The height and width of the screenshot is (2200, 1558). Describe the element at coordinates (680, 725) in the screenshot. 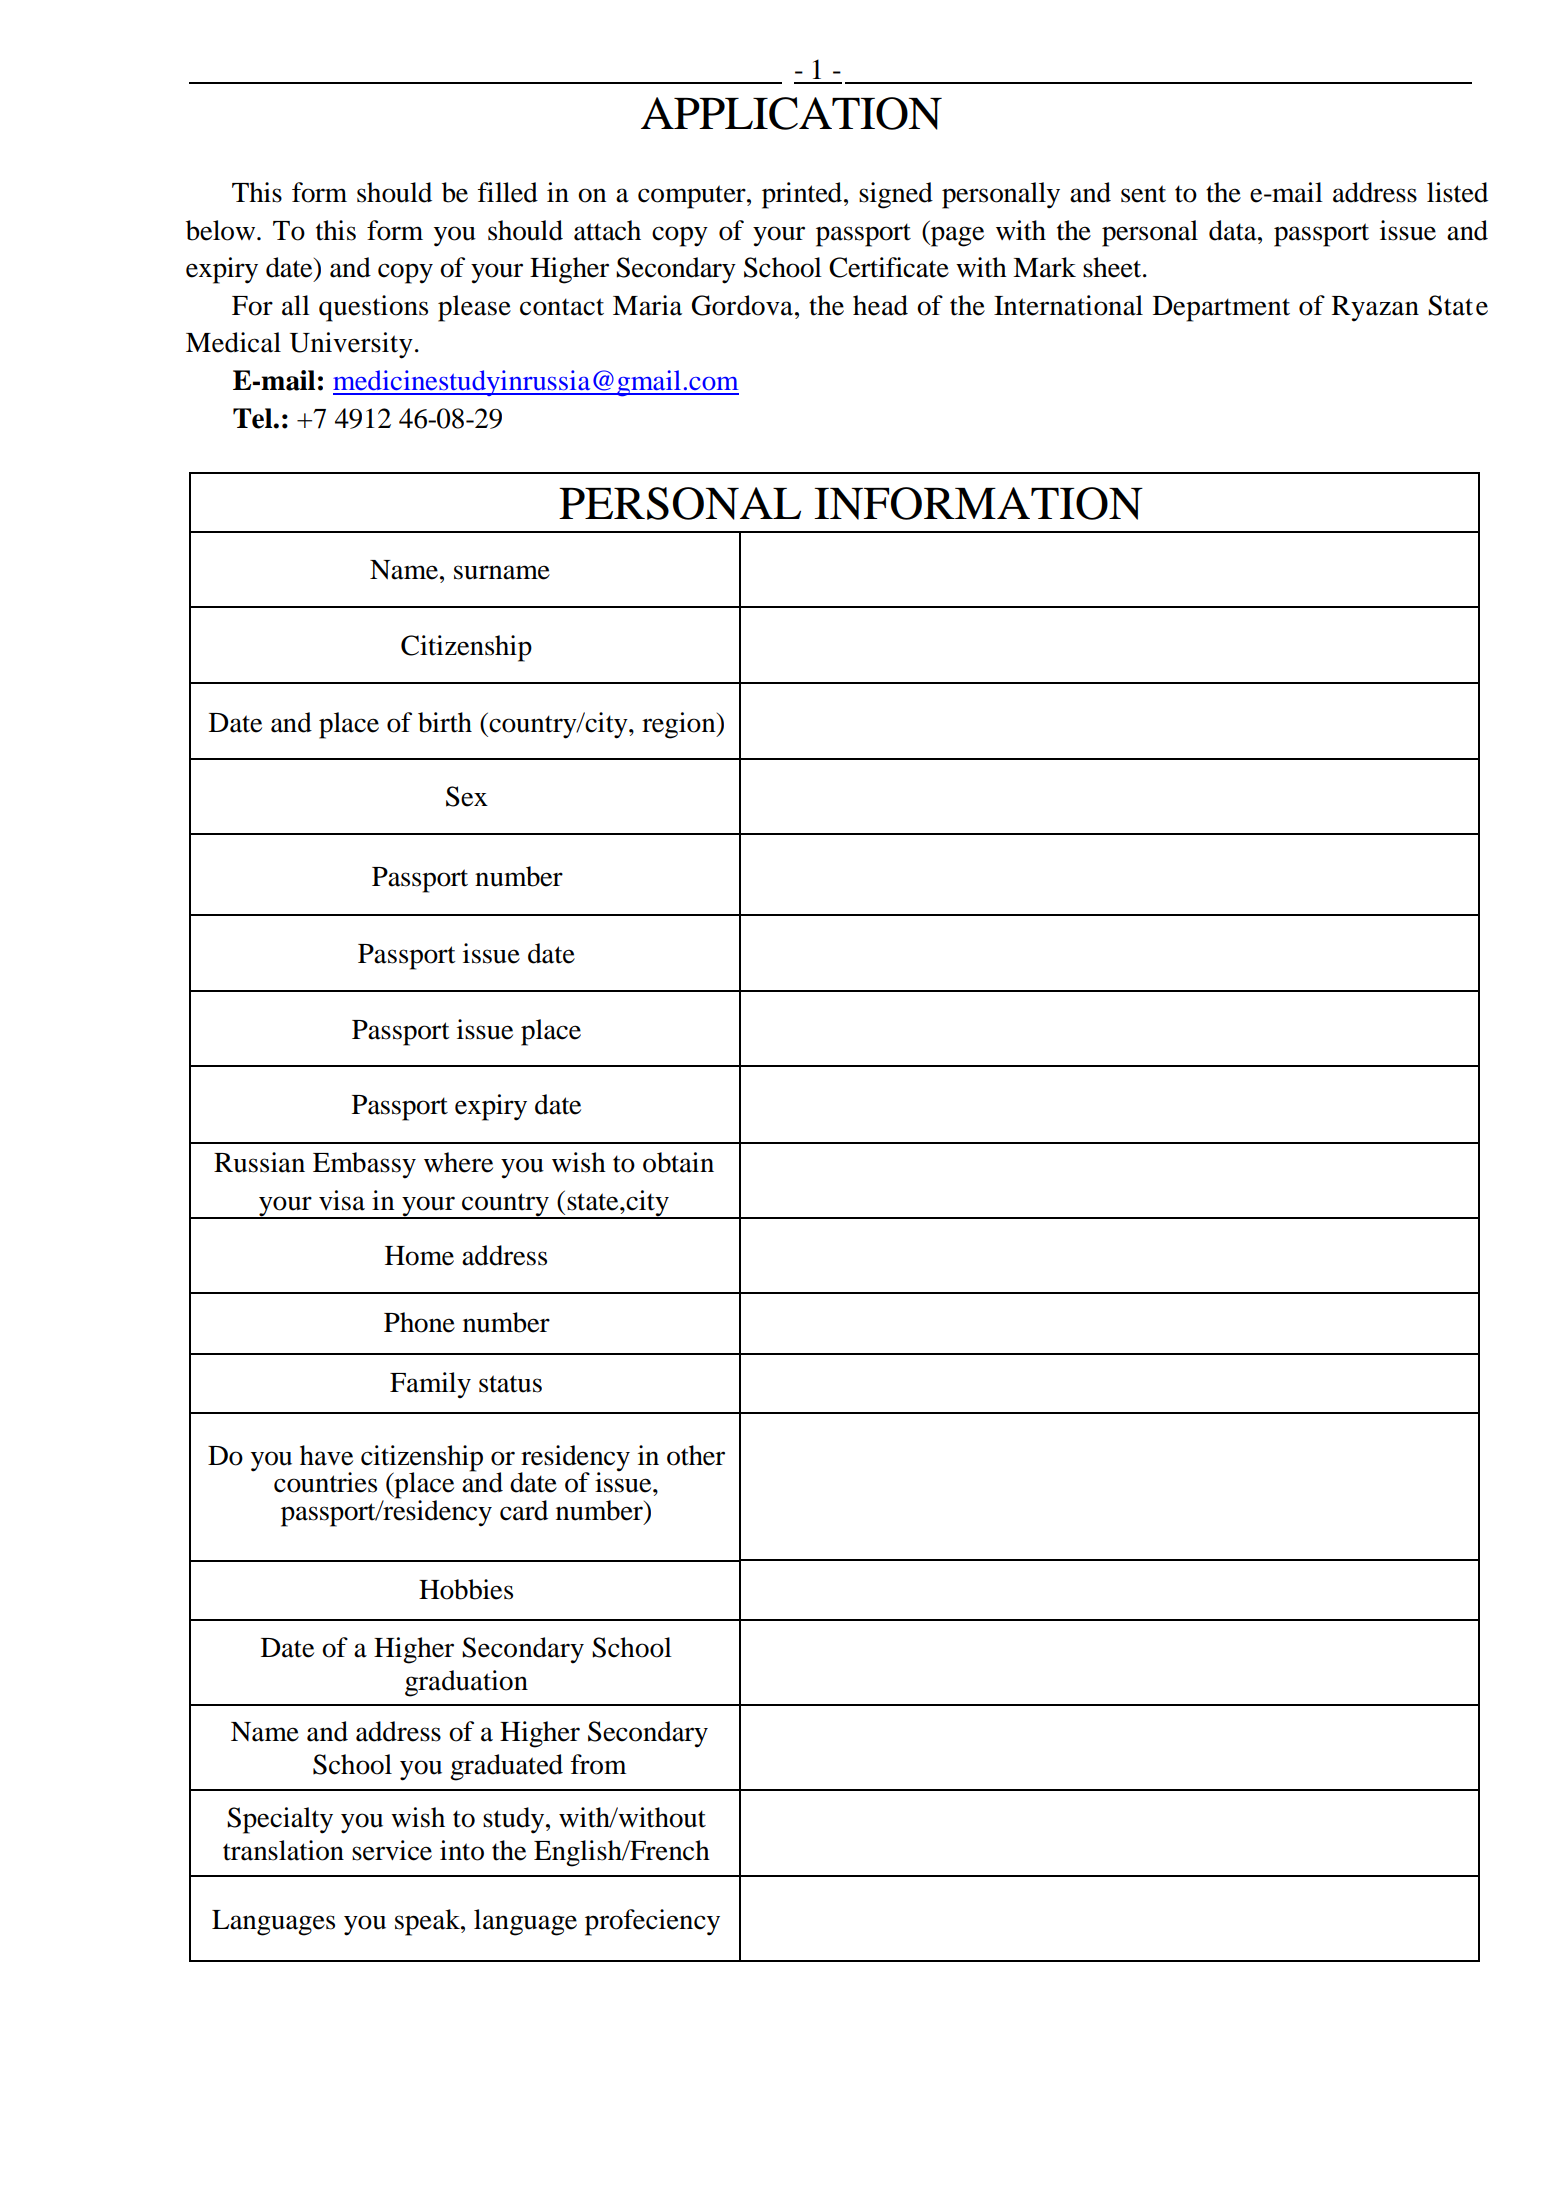

I see `region` at that location.
